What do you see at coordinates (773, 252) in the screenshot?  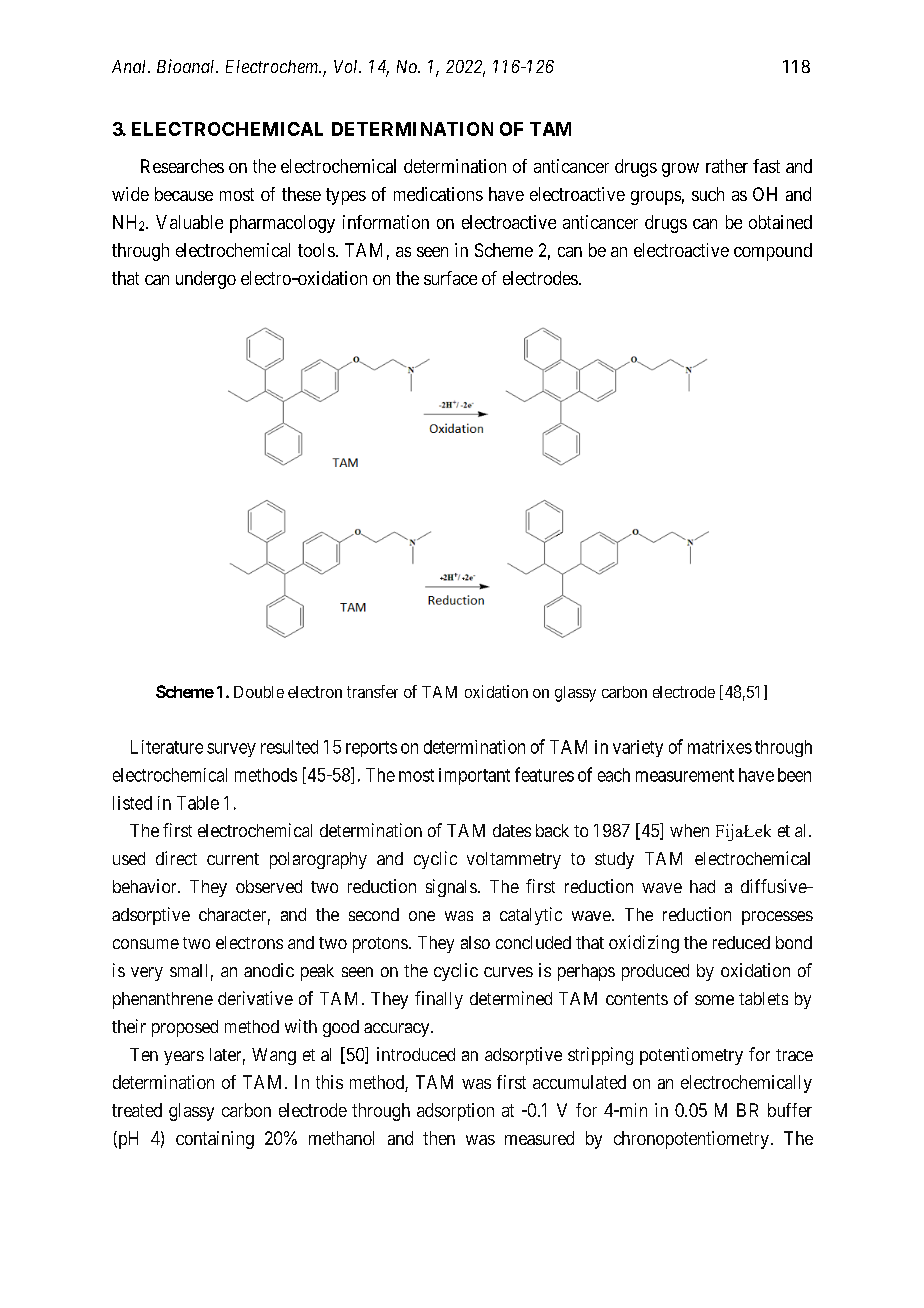 I see `compound` at bounding box center [773, 252].
